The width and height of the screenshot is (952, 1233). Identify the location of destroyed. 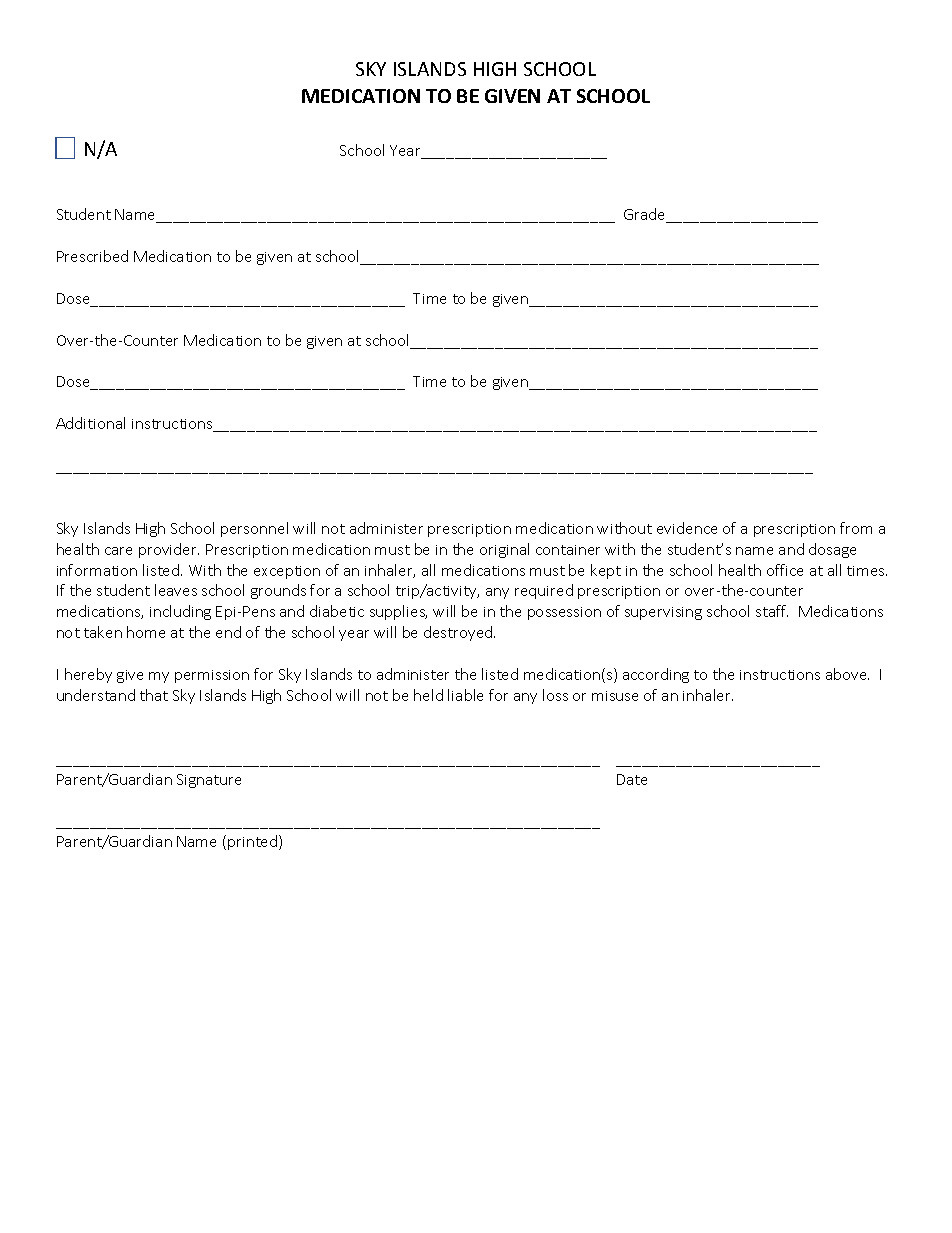
(459, 633).
